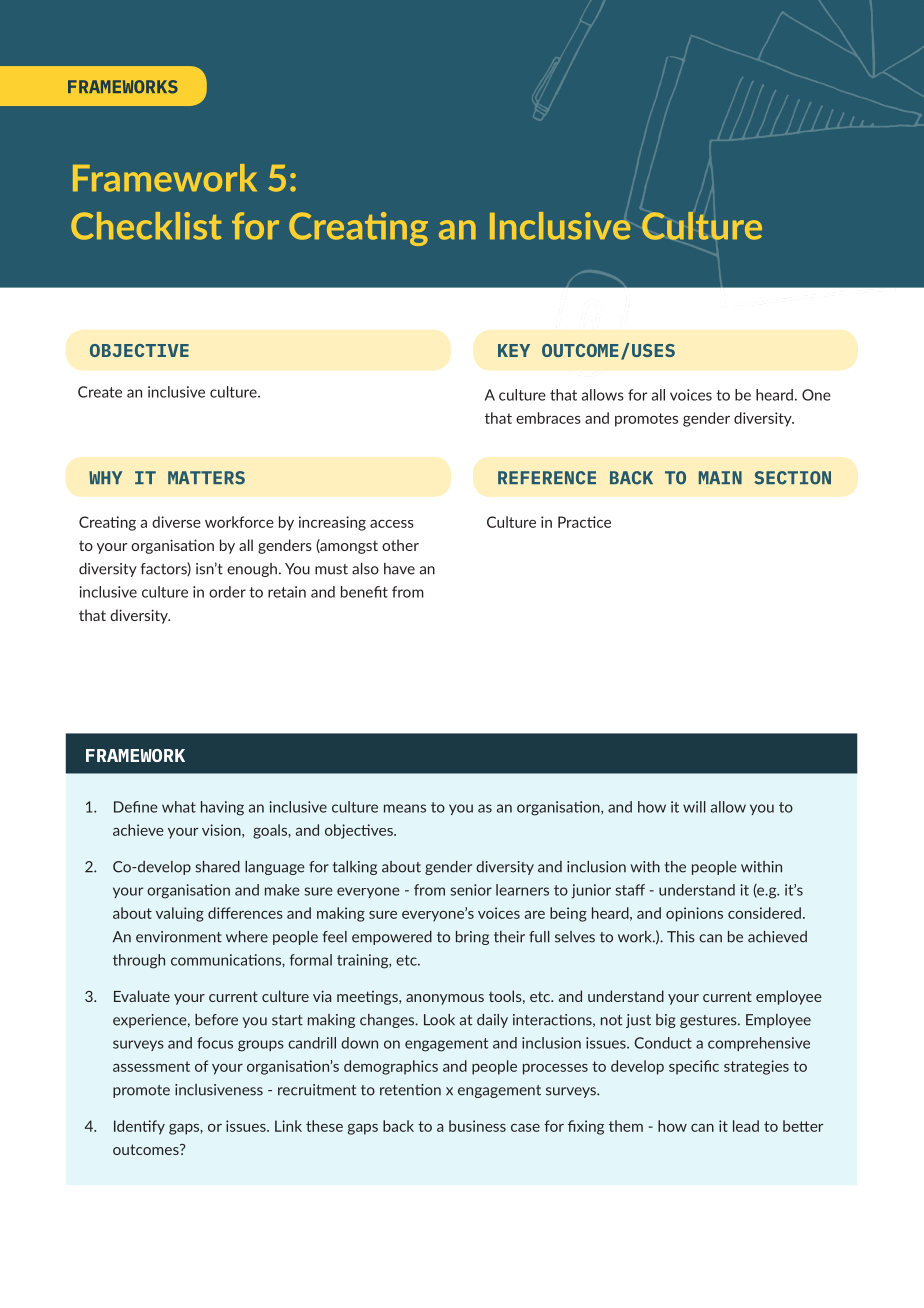 The image size is (924, 1308). What do you see at coordinates (694, 914) in the screenshot?
I see `opinions` at bounding box center [694, 914].
